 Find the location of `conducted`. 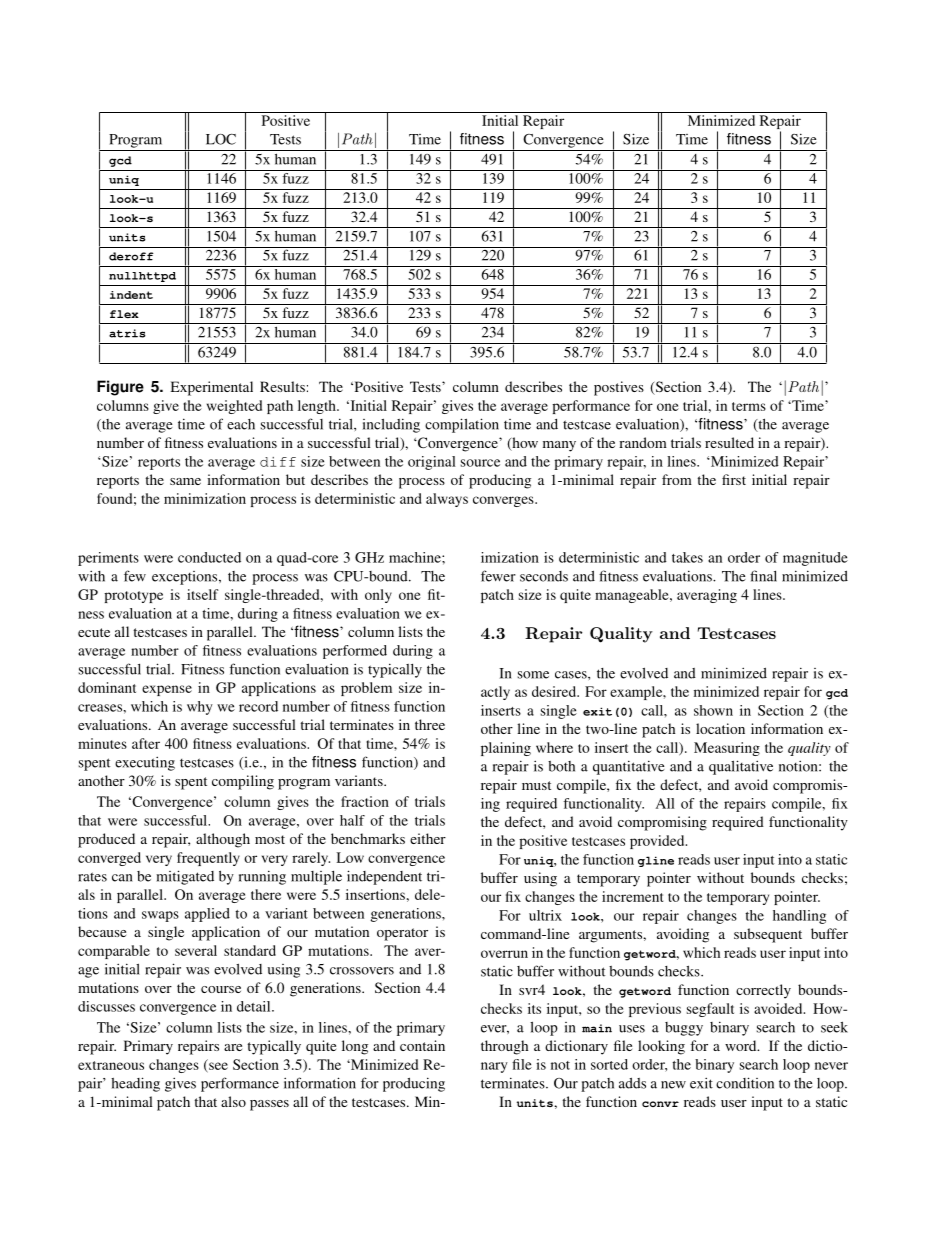

conducted is located at coordinates (209, 557).
